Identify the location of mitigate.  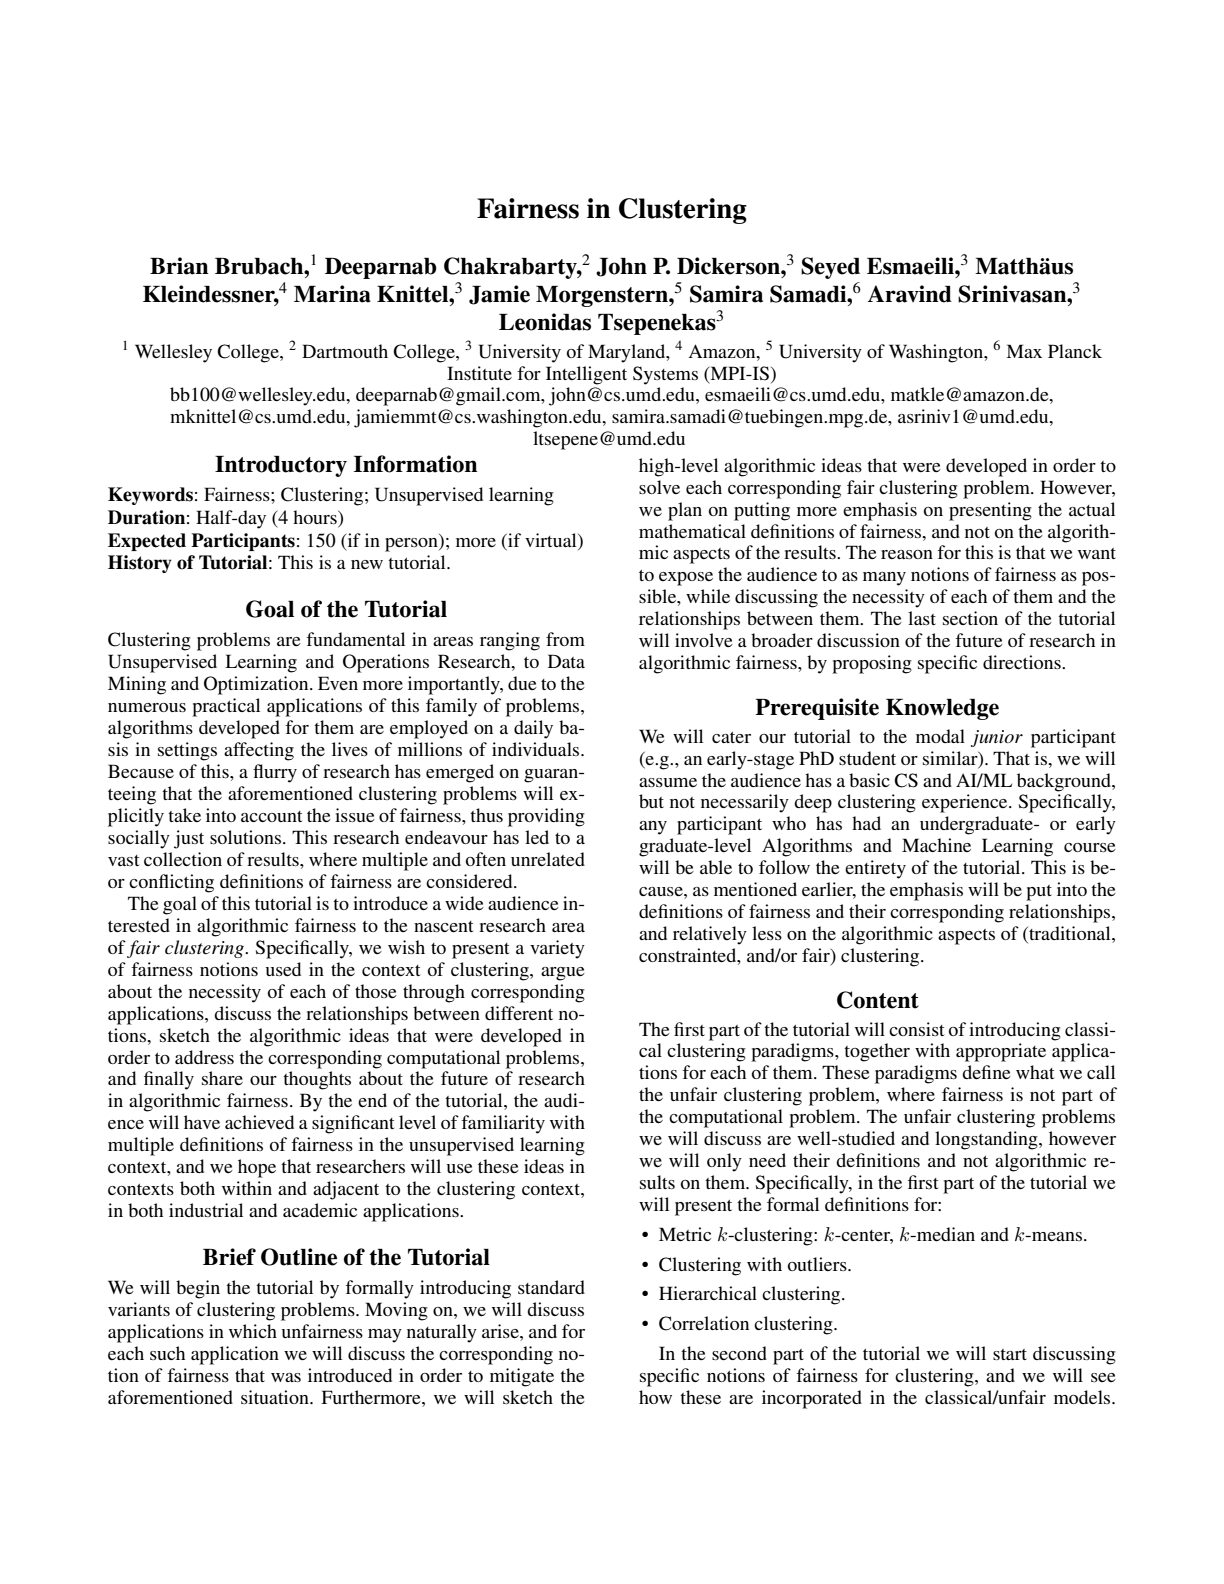
(522, 1377).
